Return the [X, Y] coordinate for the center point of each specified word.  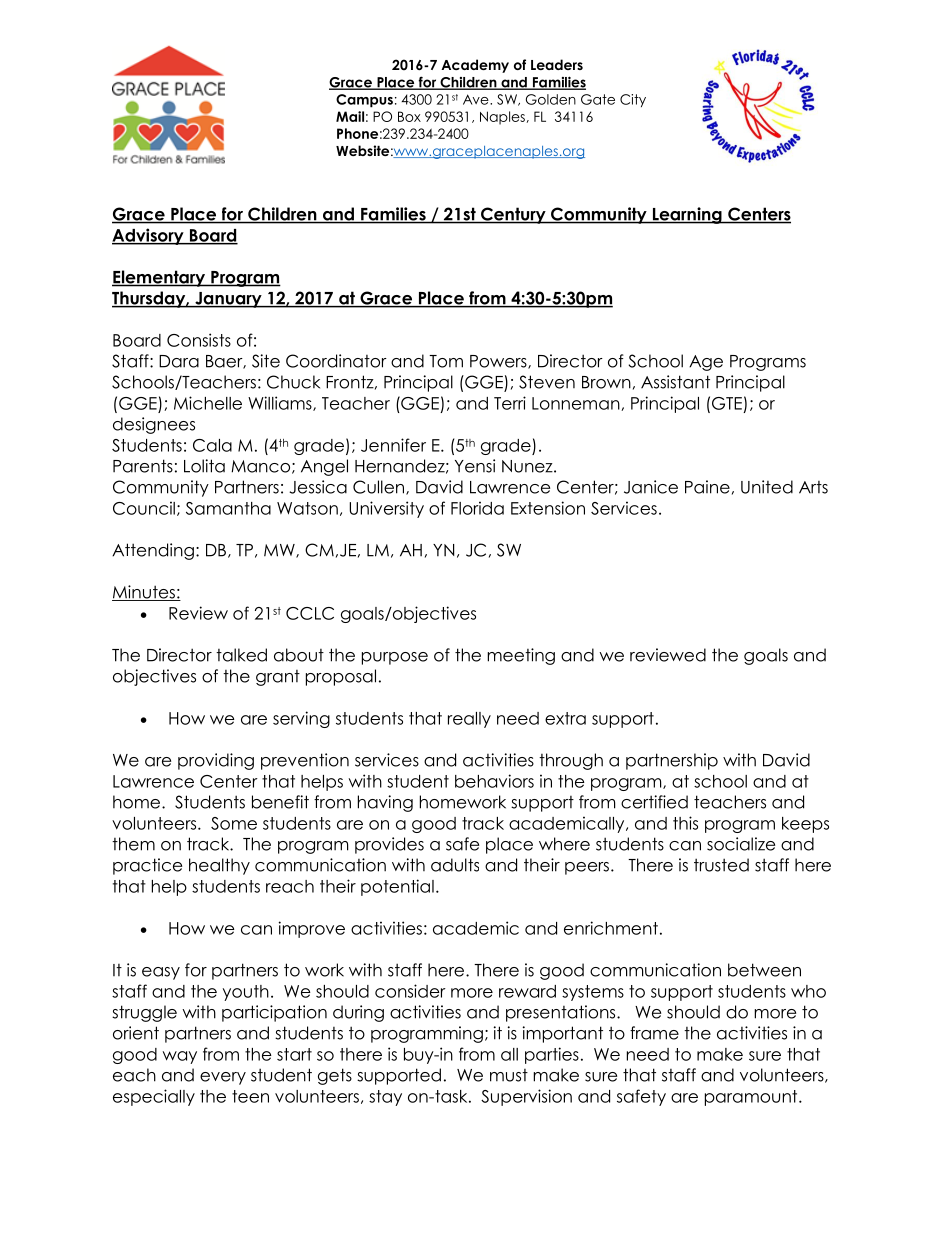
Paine [707, 487]
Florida [477, 508]
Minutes [144, 593]
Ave [477, 99]
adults [455, 865]
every [223, 1078]
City [633, 100]
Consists [199, 340]
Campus [364, 101]
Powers [499, 362]
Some [234, 823]
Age [706, 363]
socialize [741, 844]
